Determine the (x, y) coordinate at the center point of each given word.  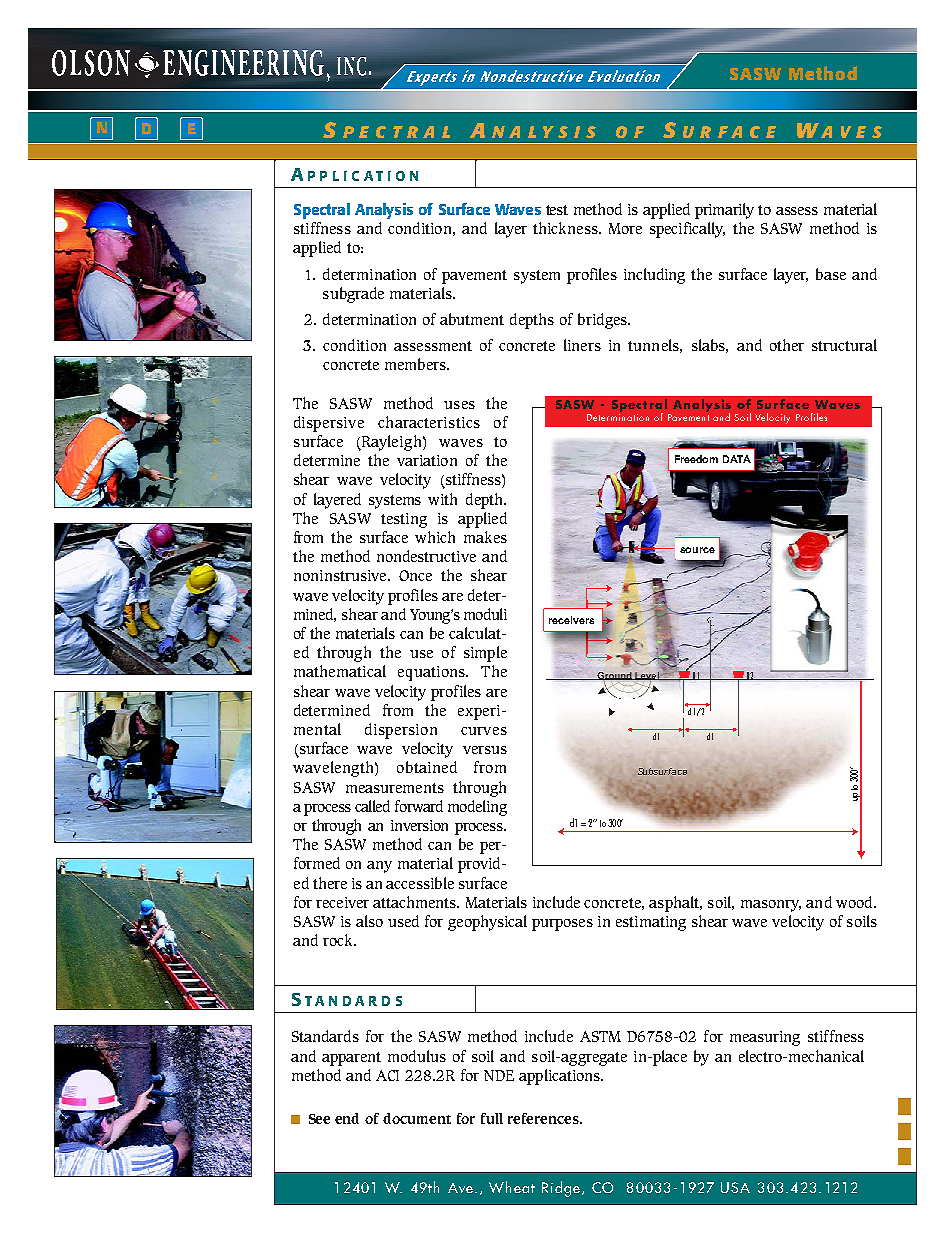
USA (735, 1187)
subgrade (353, 295)
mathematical (340, 671)
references (544, 1118)
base (831, 274)
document (417, 1118)
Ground (614, 677)
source (697, 550)
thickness (566, 228)
